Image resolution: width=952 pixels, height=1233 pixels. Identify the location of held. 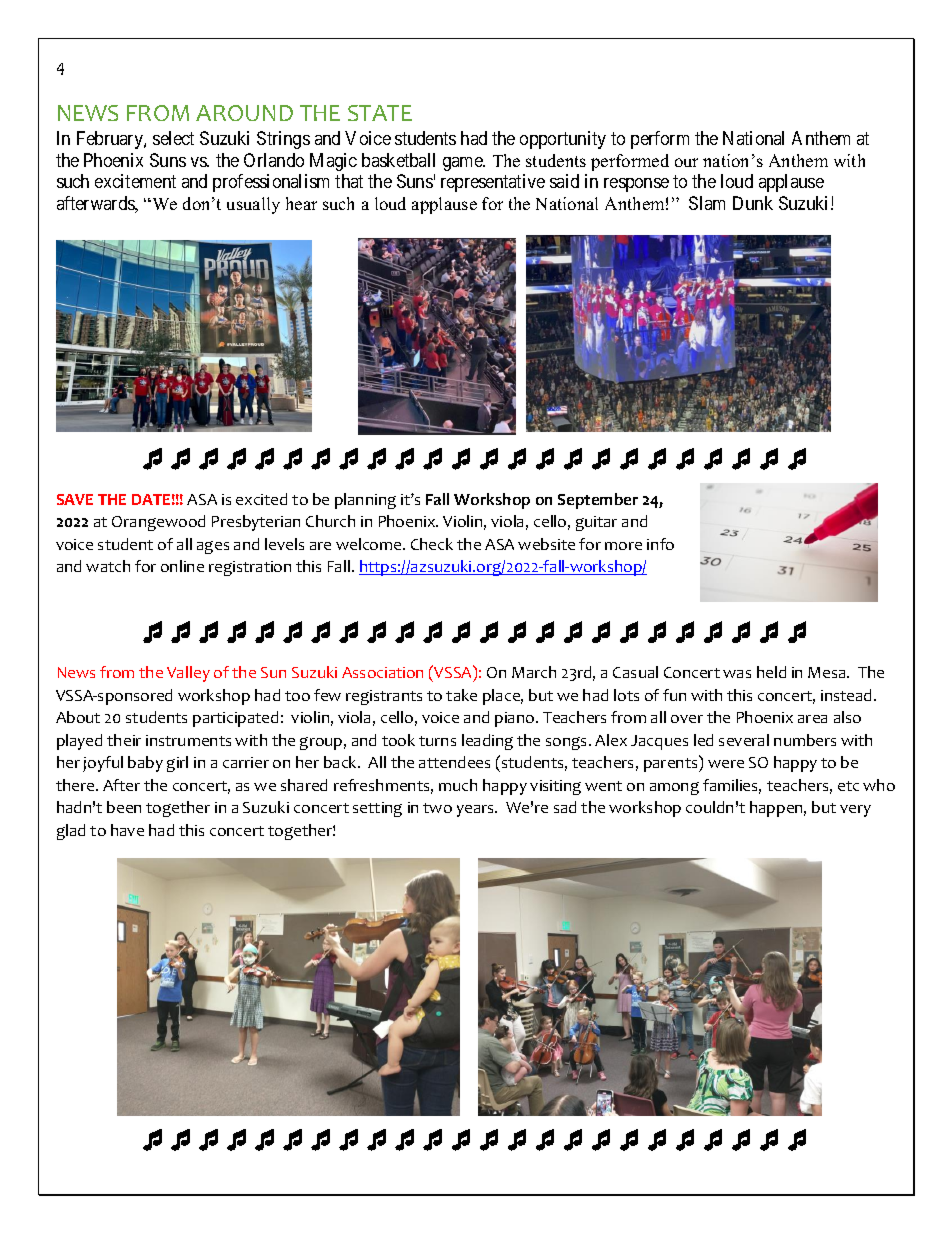
(771, 672).
